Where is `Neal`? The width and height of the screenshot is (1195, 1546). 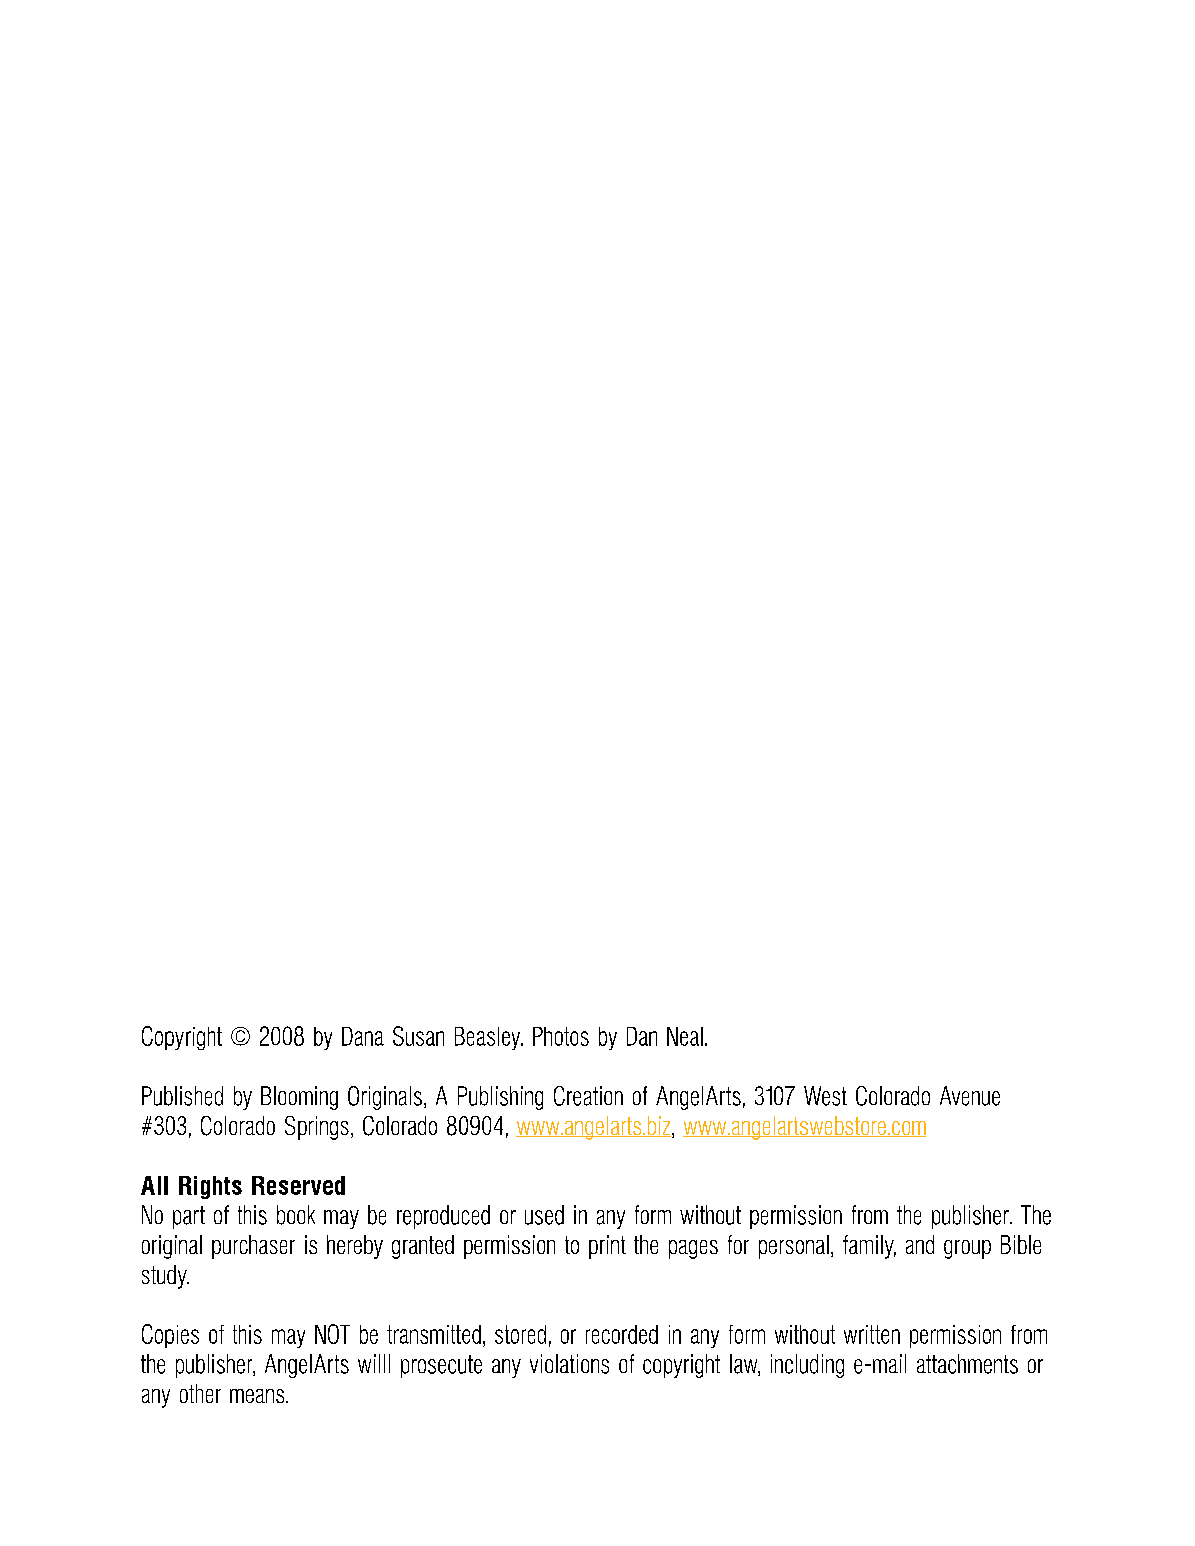
Neal is located at coordinates (685, 1036).
